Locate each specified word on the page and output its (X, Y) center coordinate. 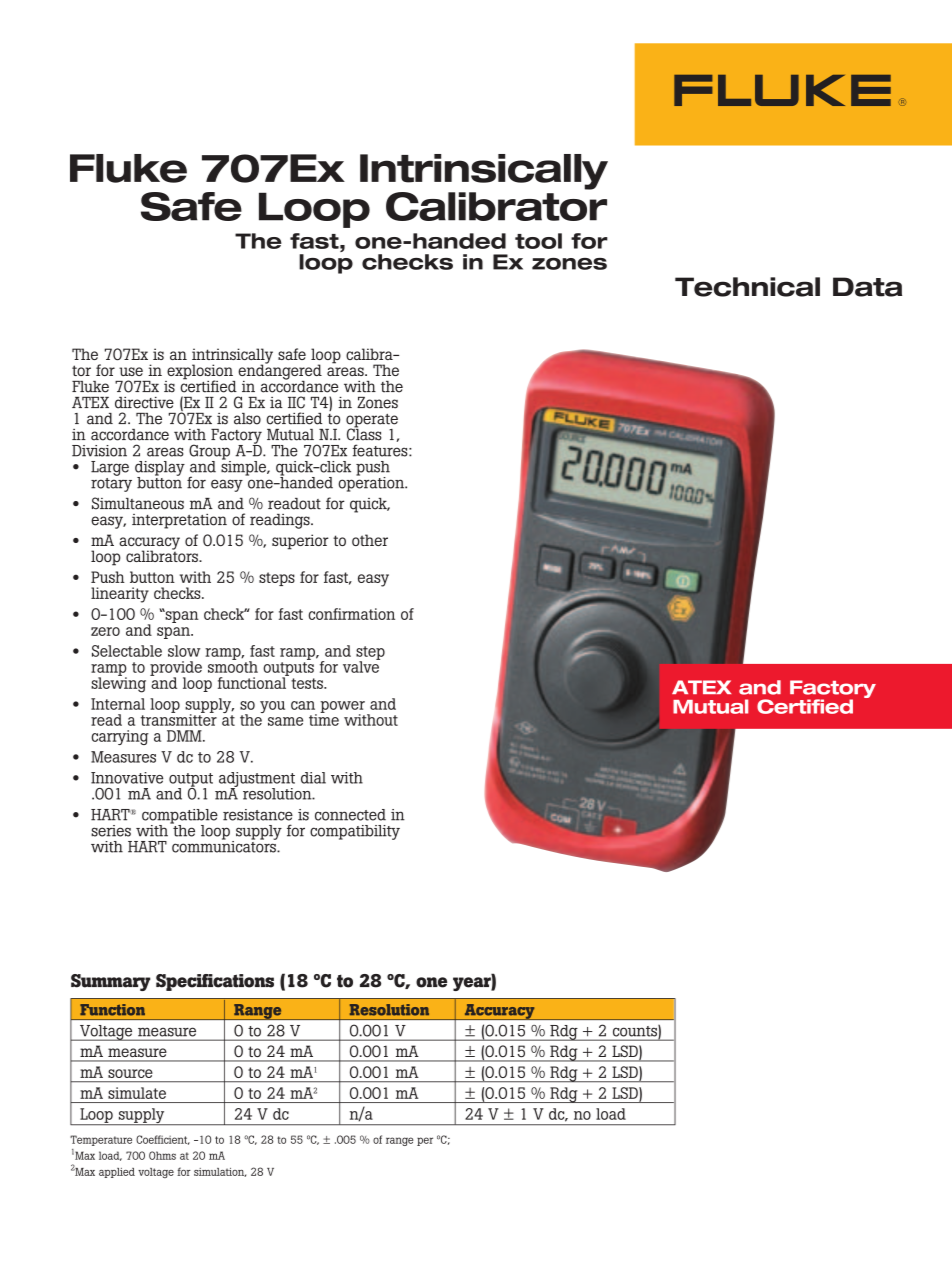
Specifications (215, 982)
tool (538, 241)
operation (372, 483)
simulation (220, 1172)
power (342, 708)
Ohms (162, 1155)
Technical (747, 287)
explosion (200, 373)
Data (867, 287)
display (160, 469)
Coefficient (163, 1140)
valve (361, 666)
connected (350, 815)
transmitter (179, 719)
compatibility (355, 832)
